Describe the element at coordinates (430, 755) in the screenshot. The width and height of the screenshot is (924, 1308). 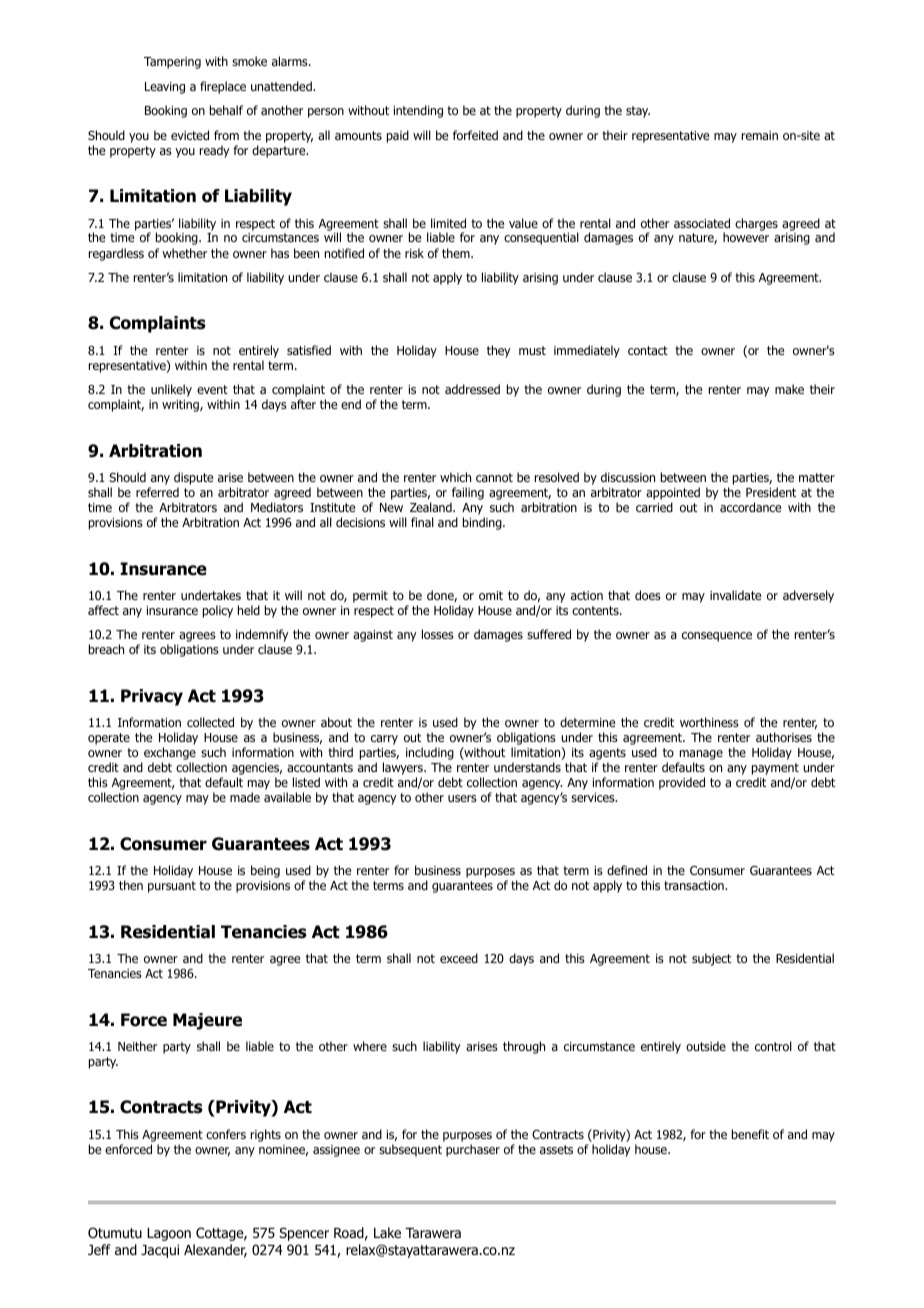
I see `including` at that location.
